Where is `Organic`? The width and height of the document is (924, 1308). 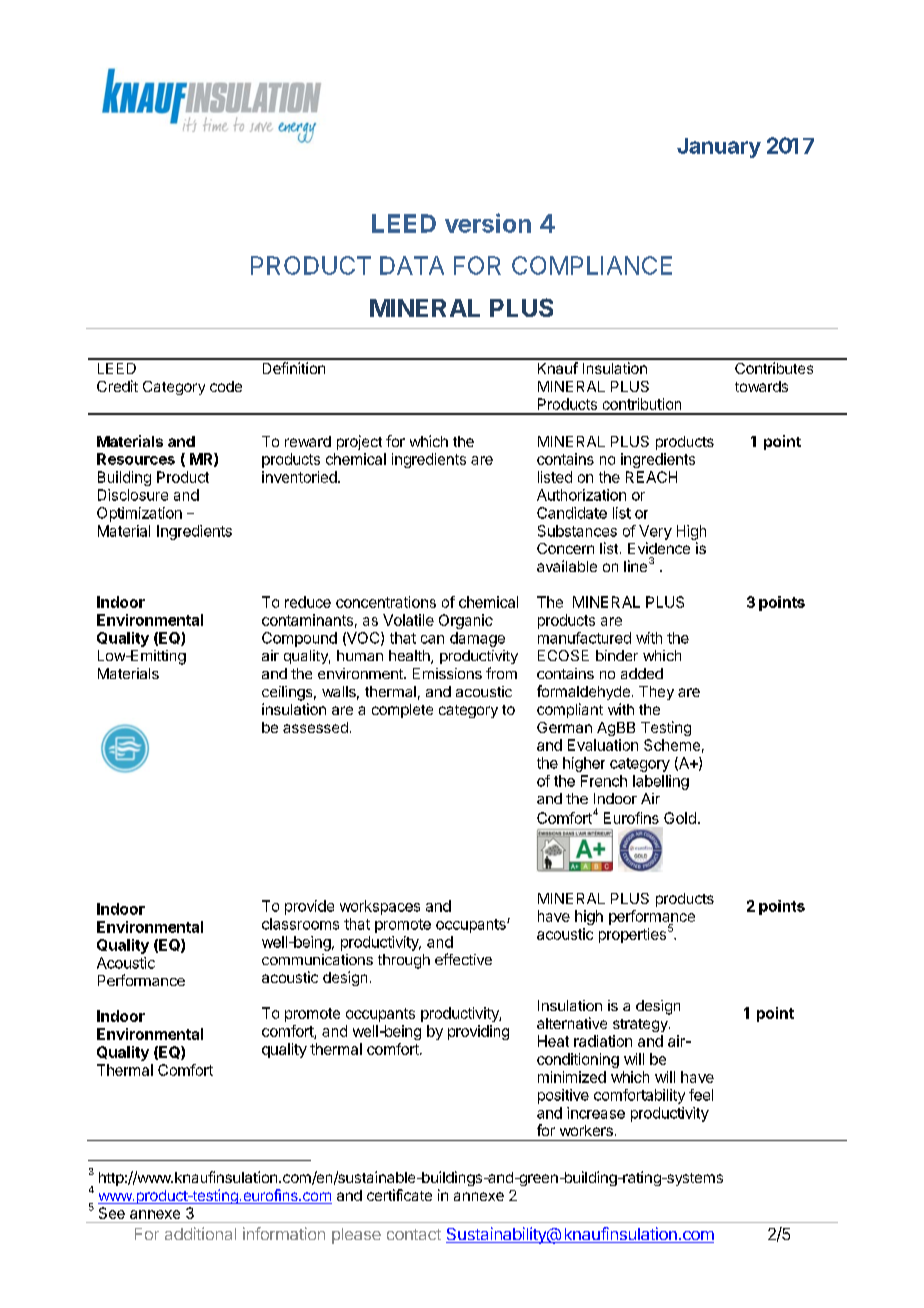 Organic is located at coordinates (466, 621).
